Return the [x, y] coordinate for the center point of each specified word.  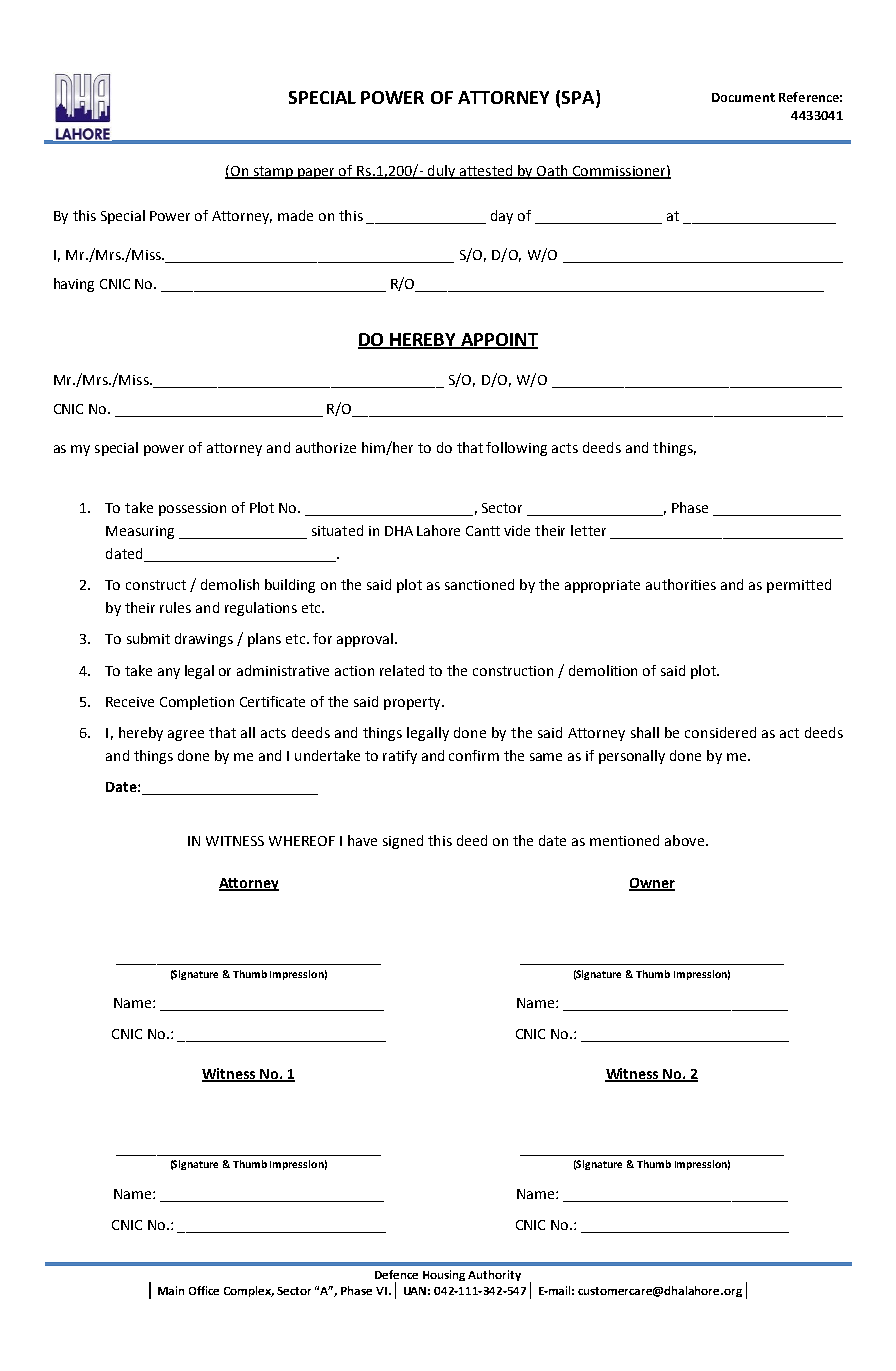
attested [486, 172]
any [169, 673]
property [413, 703]
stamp [273, 172]
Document [743, 97]
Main [171, 1290]
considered [720, 732]
